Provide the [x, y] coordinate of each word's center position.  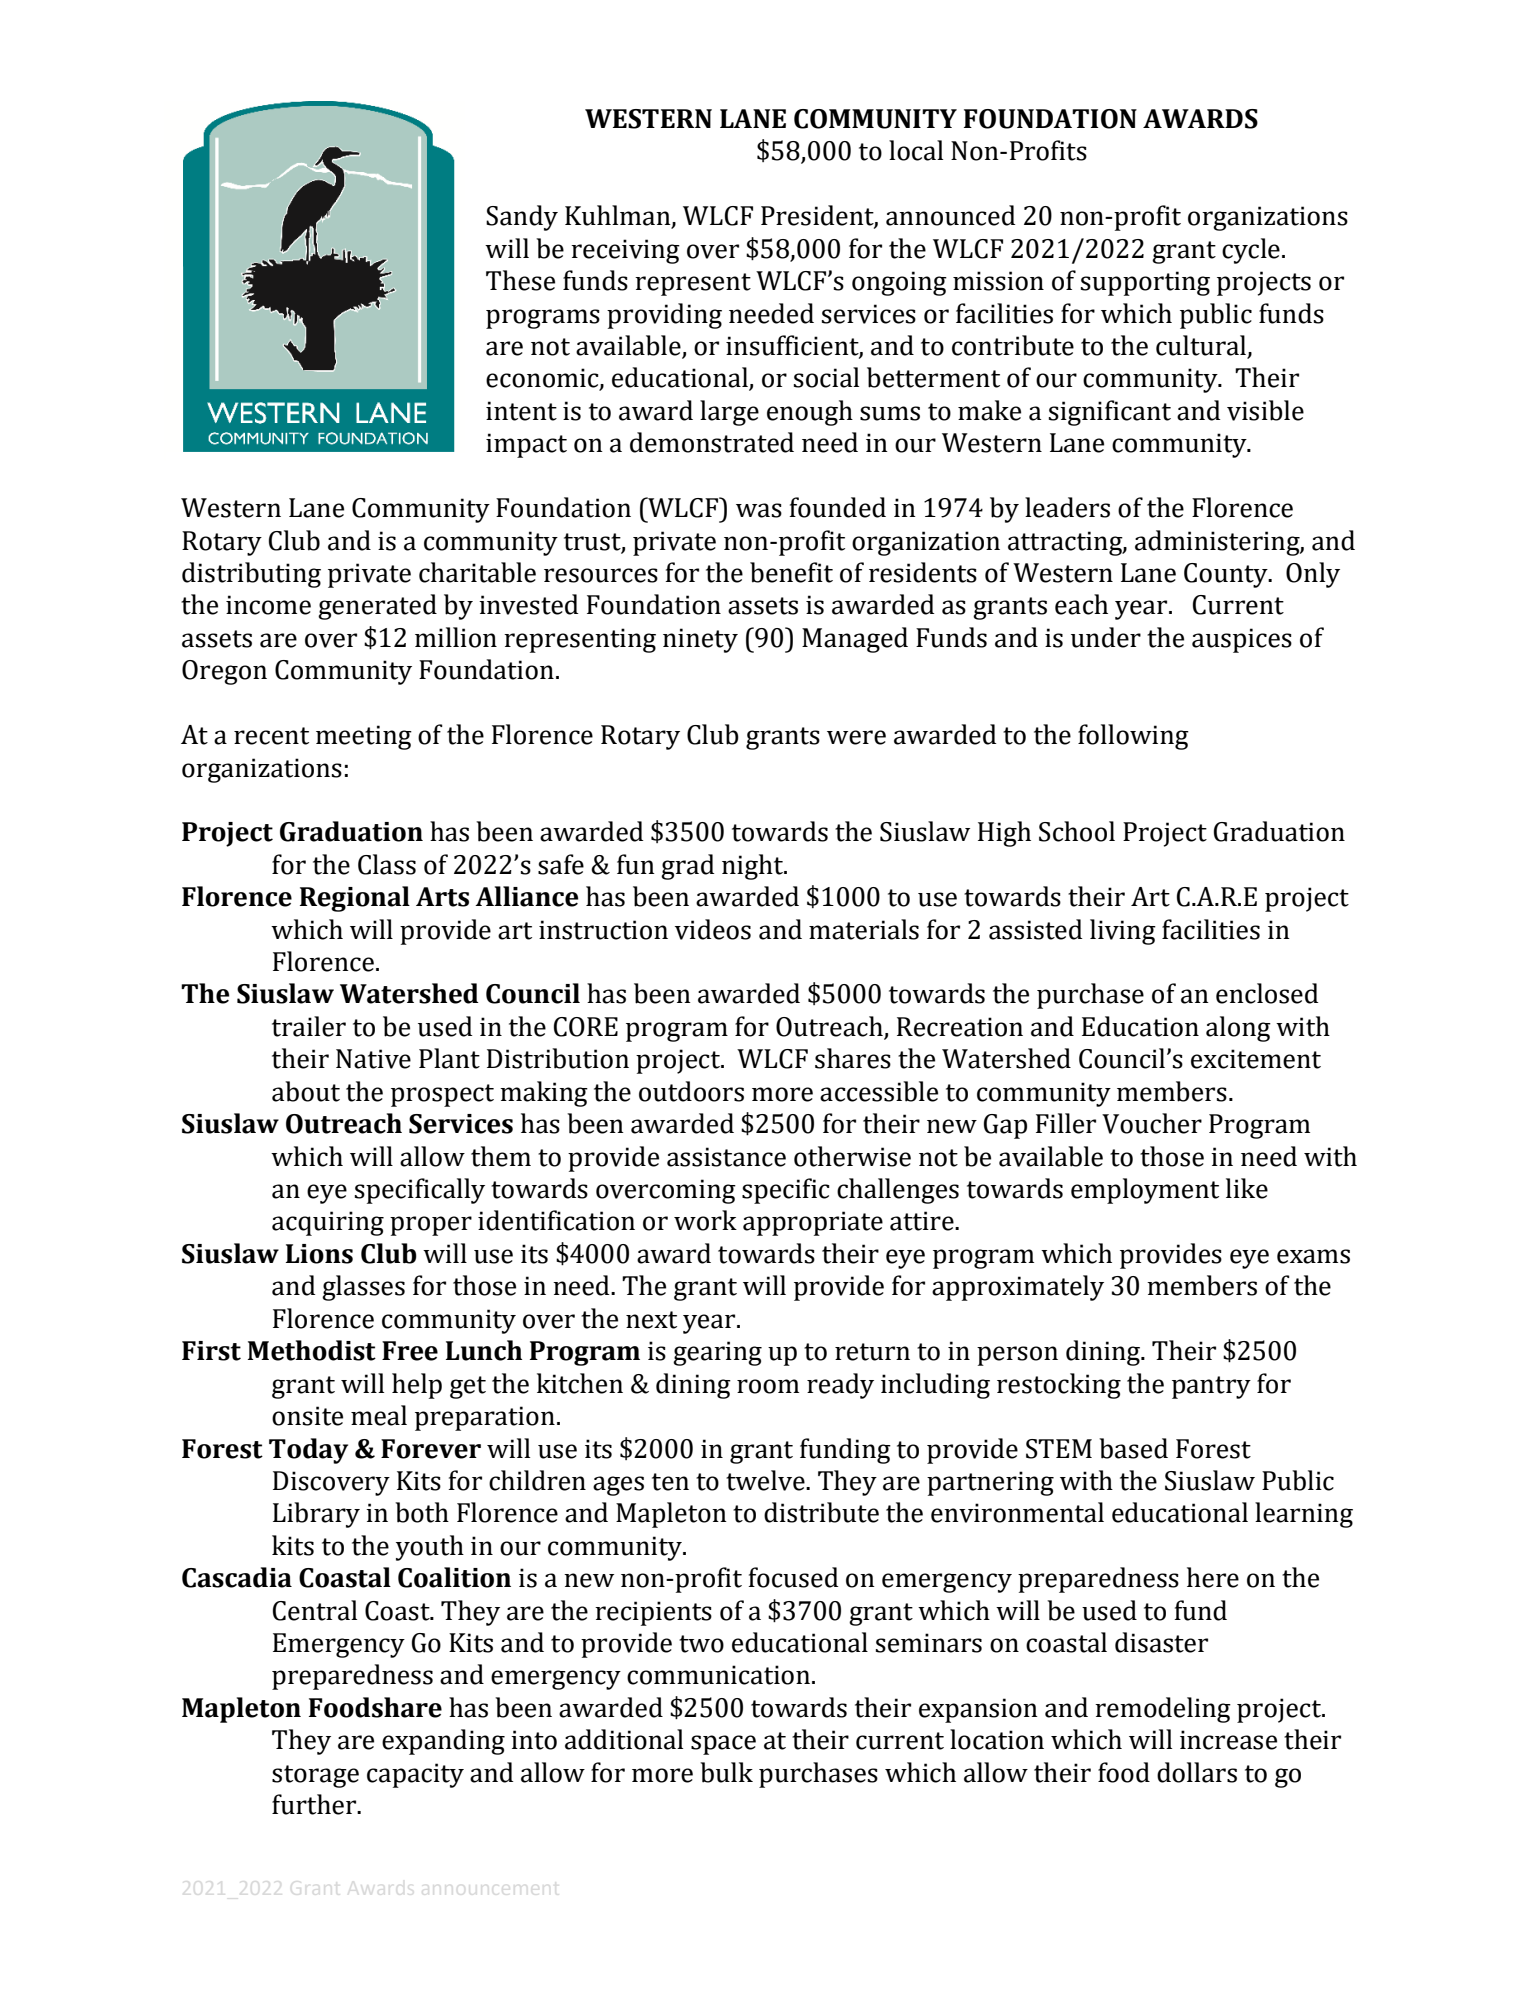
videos [713, 929]
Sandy [522, 218]
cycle [1251, 251]
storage [315, 1776]
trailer [309, 1026]
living [1123, 932]
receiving [625, 251]
